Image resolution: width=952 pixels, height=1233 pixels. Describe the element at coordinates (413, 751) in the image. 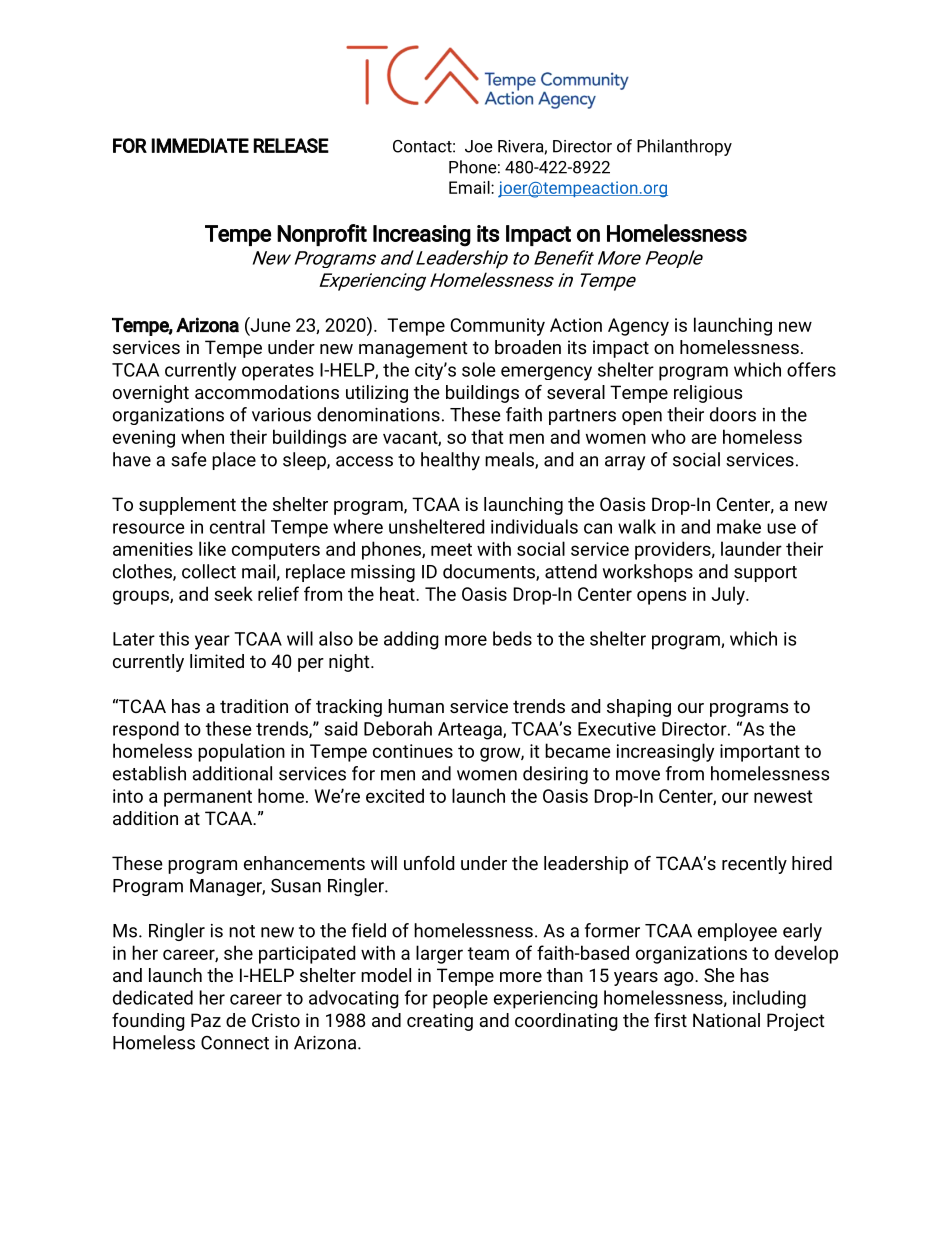

I see `continues` at that location.
